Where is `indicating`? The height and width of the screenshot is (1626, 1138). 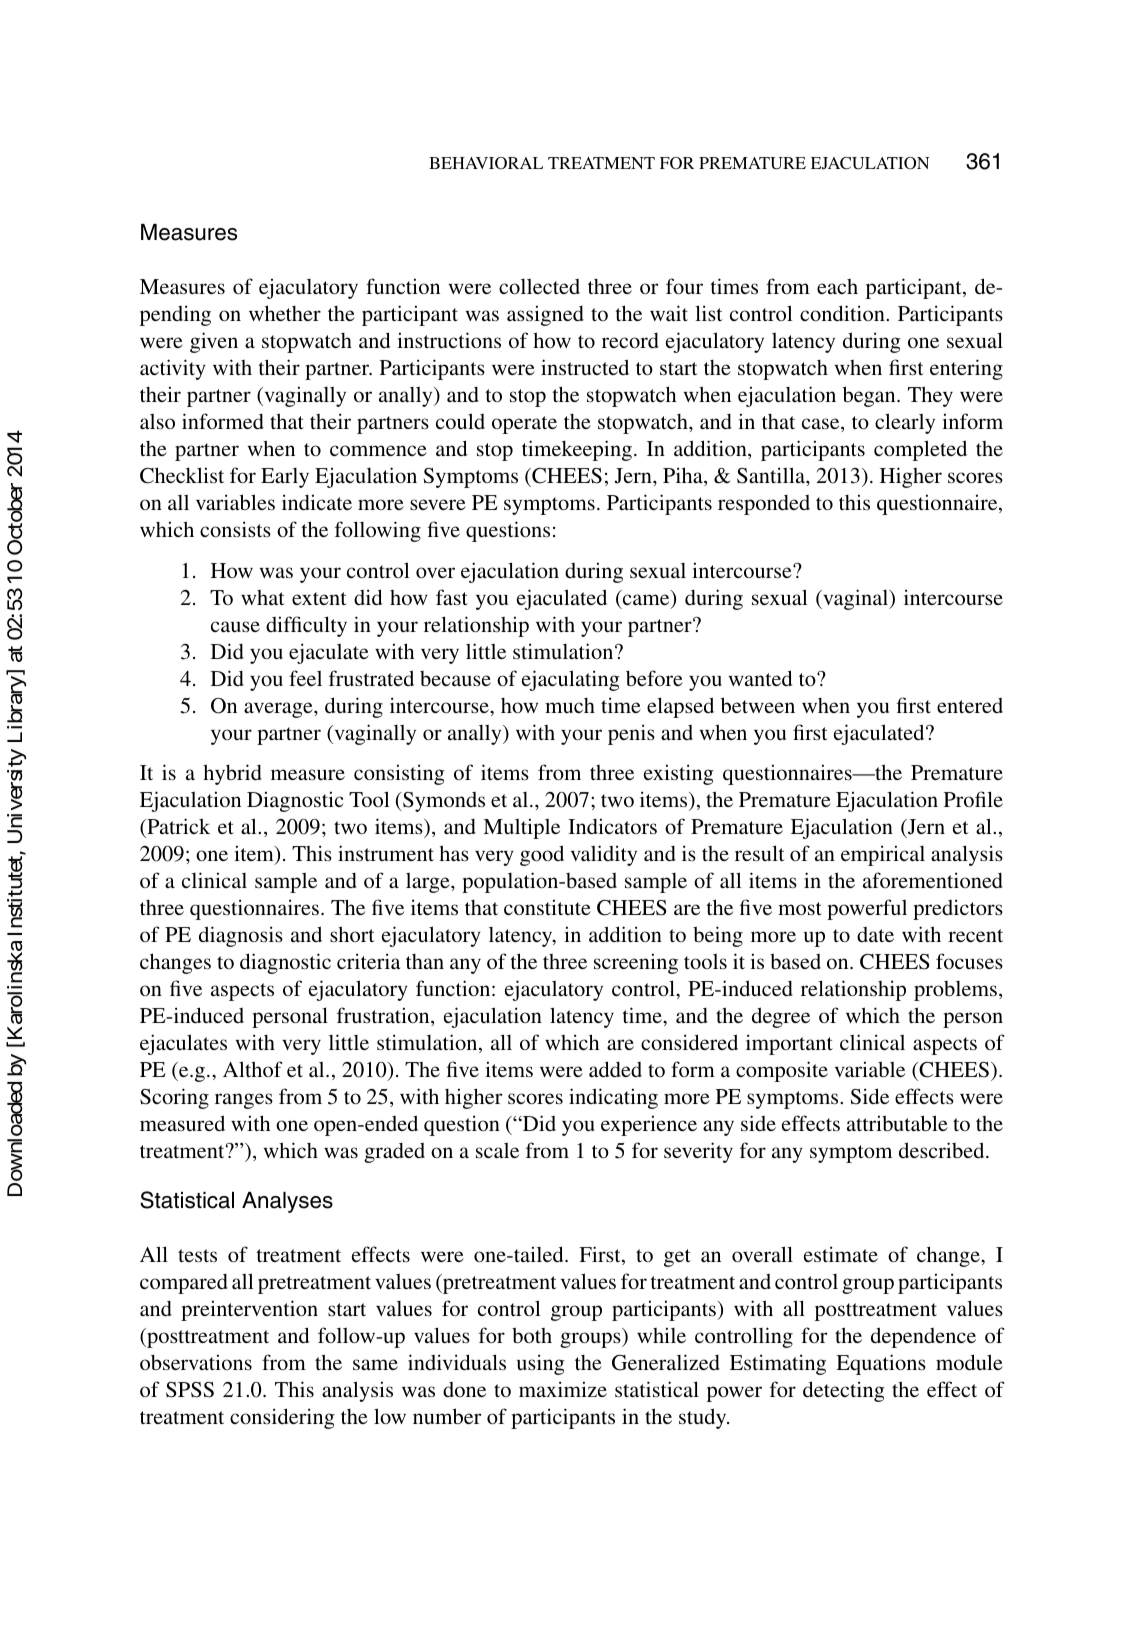
indicating is located at coordinates (613, 1098).
